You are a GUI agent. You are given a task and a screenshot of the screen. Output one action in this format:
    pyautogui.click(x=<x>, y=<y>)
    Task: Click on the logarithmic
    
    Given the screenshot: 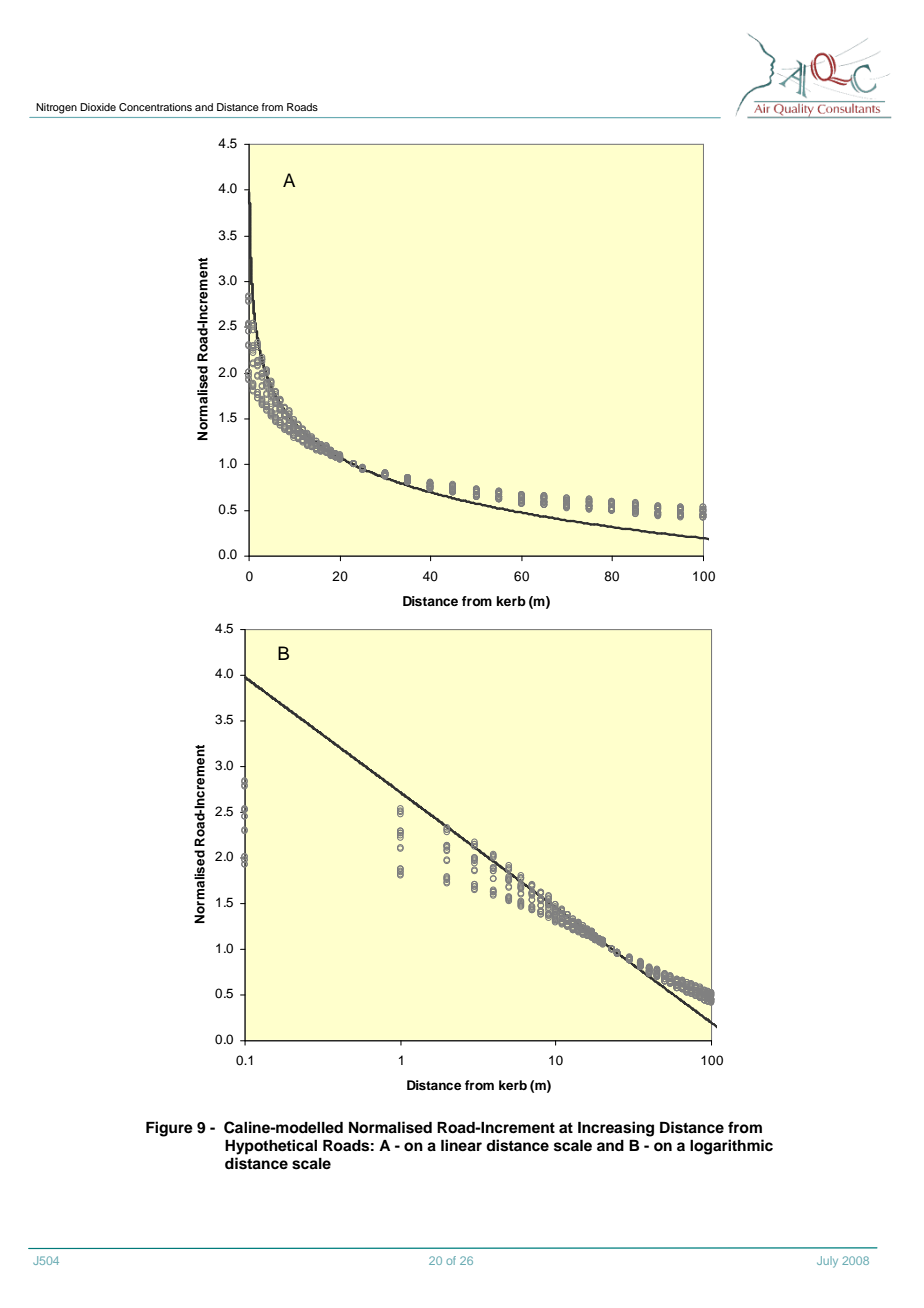 What is the action you would take?
    pyautogui.click(x=731, y=1147)
